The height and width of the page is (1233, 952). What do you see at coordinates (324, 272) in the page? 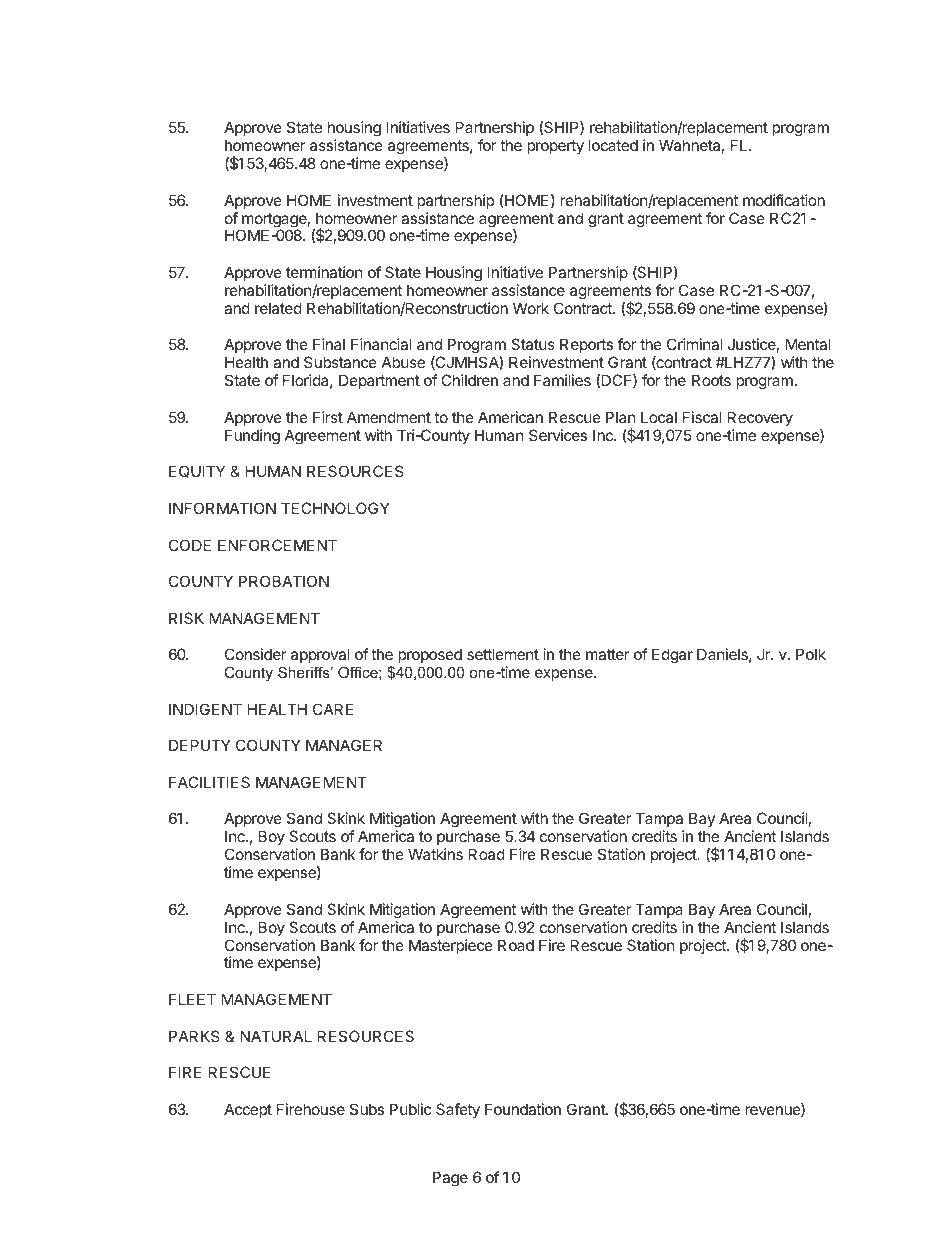
I see `termination` at bounding box center [324, 272].
